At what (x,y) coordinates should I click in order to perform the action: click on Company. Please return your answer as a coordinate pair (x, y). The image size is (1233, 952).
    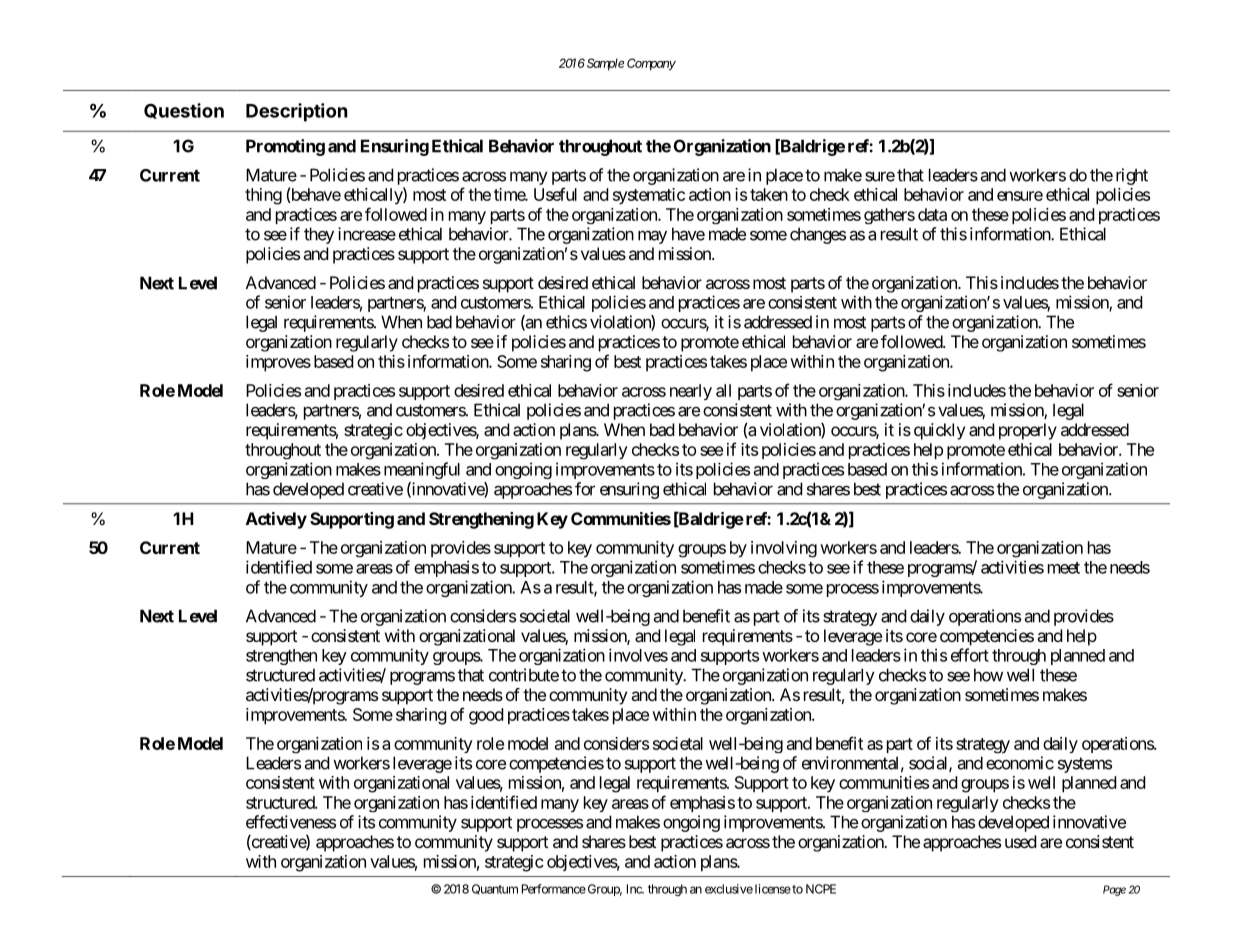
    Looking at the image, I should click on (651, 64).
